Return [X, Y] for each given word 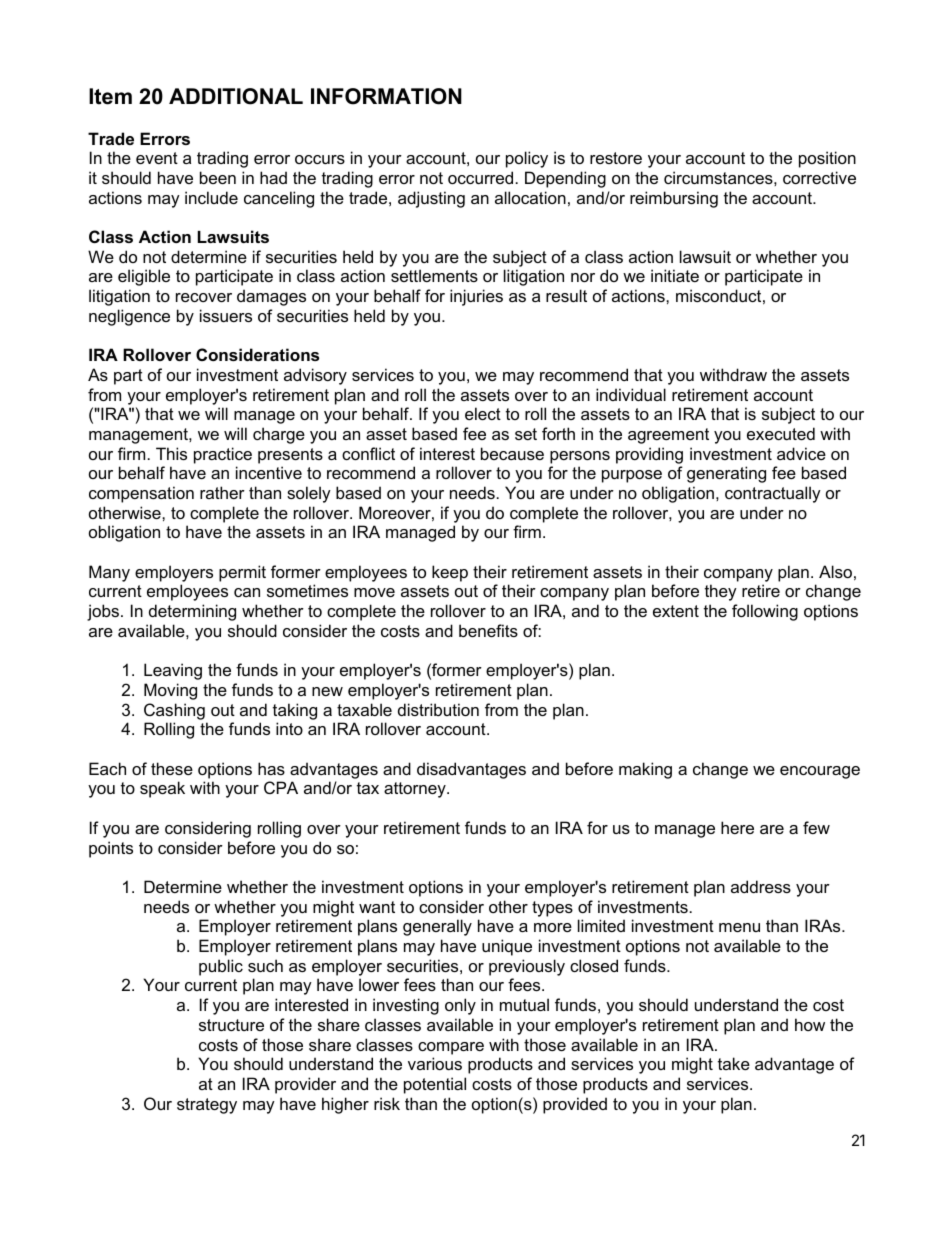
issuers [226, 315]
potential [435, 1085]
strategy [207, 1106]
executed [781, 433]
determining [192, 612]
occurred [480, 177]
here [737, 827]
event [157, 158]
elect [483, 413]
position [827, 159]
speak [162, 789]
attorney [416, 790]
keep [450, 573]
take [734, 1063]
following [765, 612]
